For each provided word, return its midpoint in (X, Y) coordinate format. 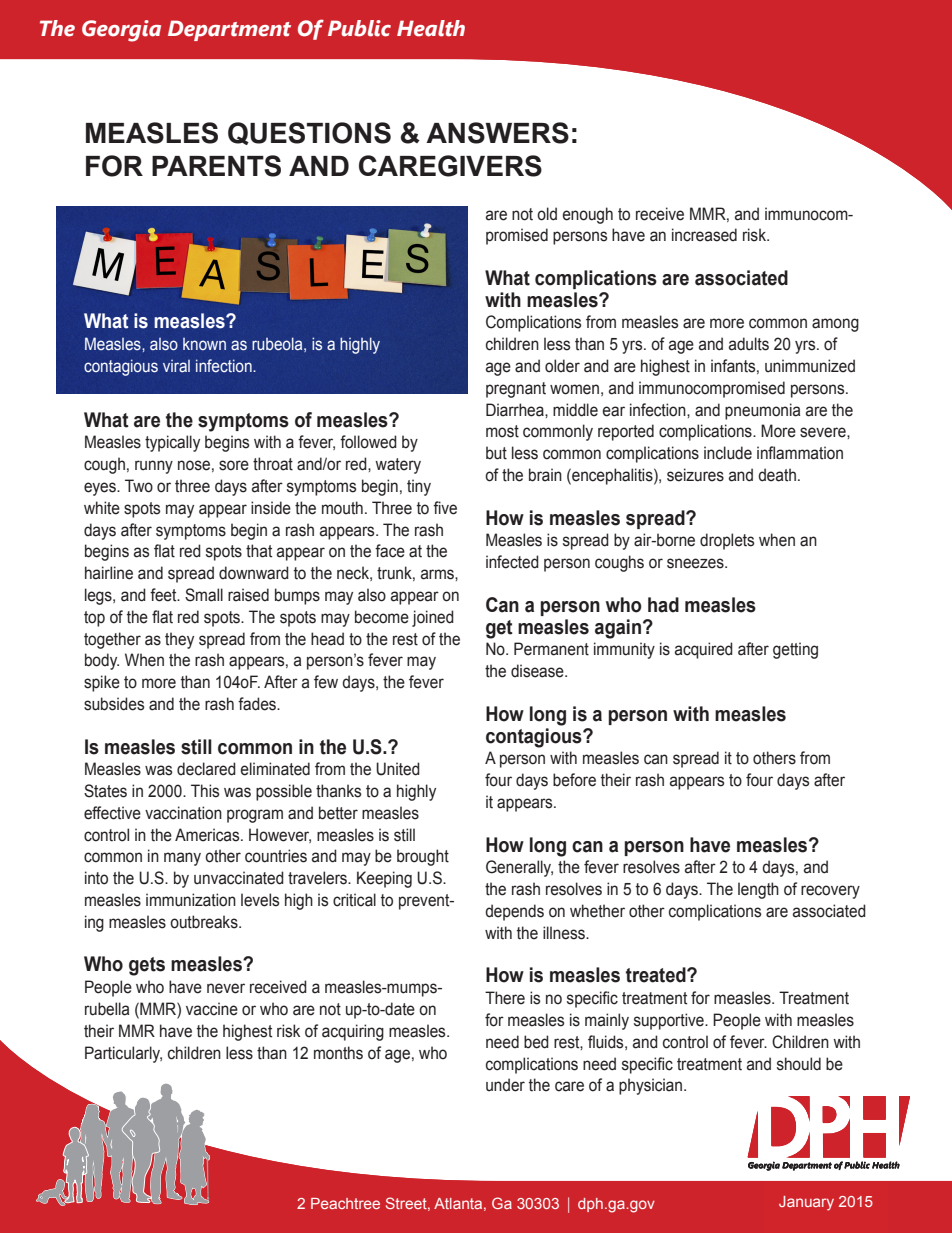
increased (704, 235)
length (758, 890)
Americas (208, 835)
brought (423, 857)
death (777, 475)
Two (139, 486)
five (445, 508)
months (338, 1053)
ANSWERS (497, 133)
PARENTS (216, 166)
